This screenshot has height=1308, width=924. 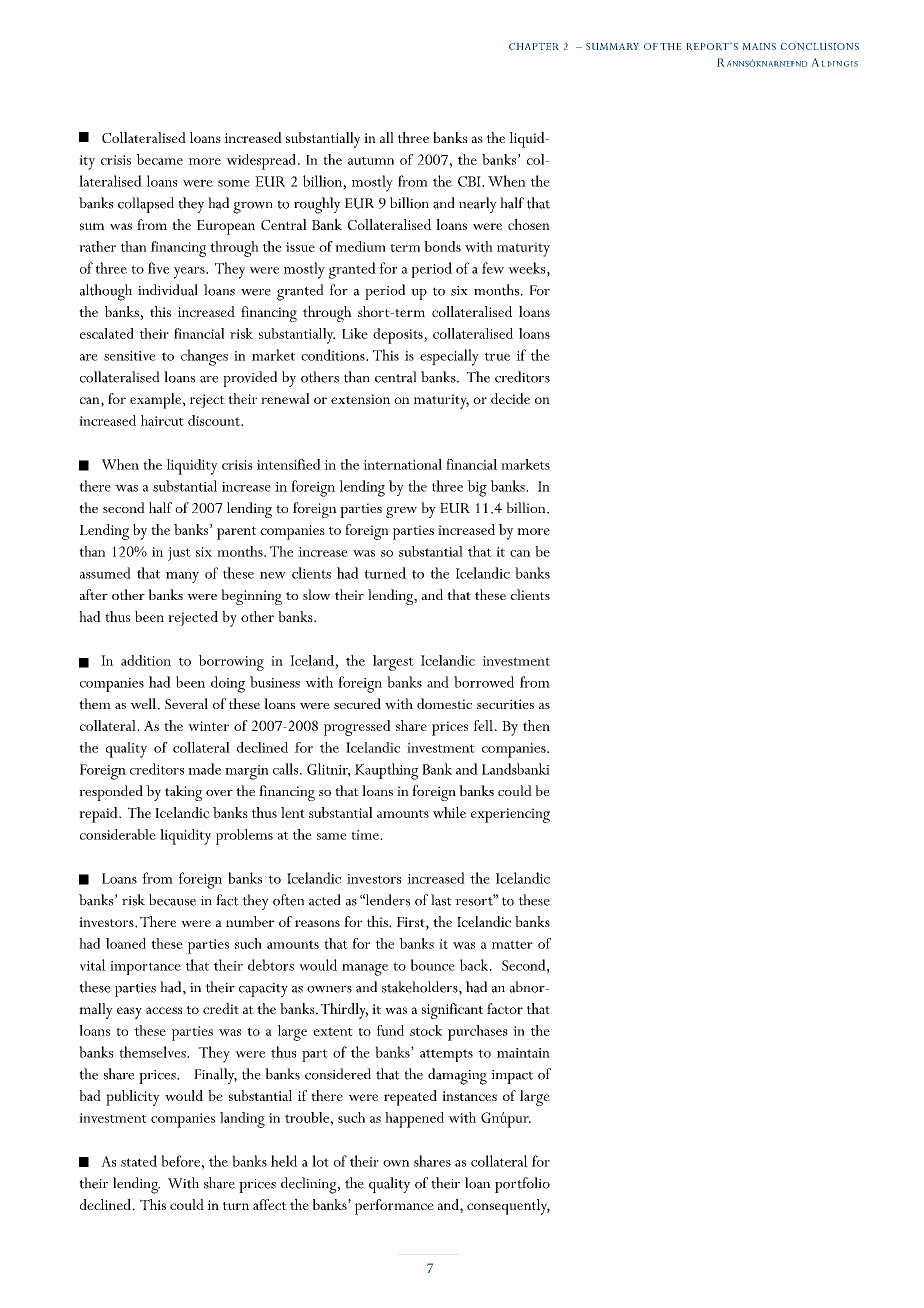 What do you see at coordinates (508, 1207) in the screenshot?
I see `consequently` at bounding box center [508, 1207].
